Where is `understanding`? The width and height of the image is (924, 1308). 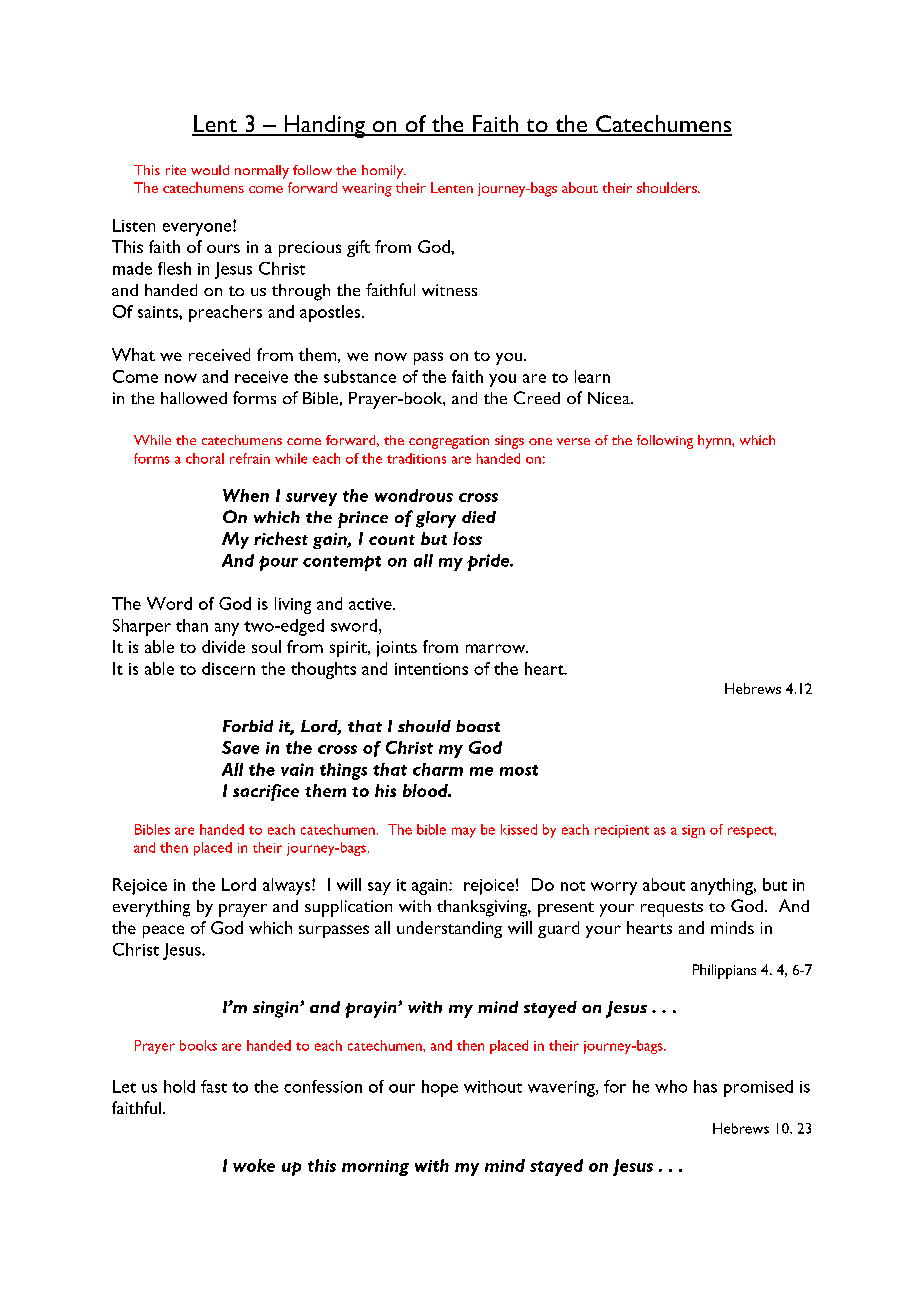 understanding is located at coordinates (449, 929).
